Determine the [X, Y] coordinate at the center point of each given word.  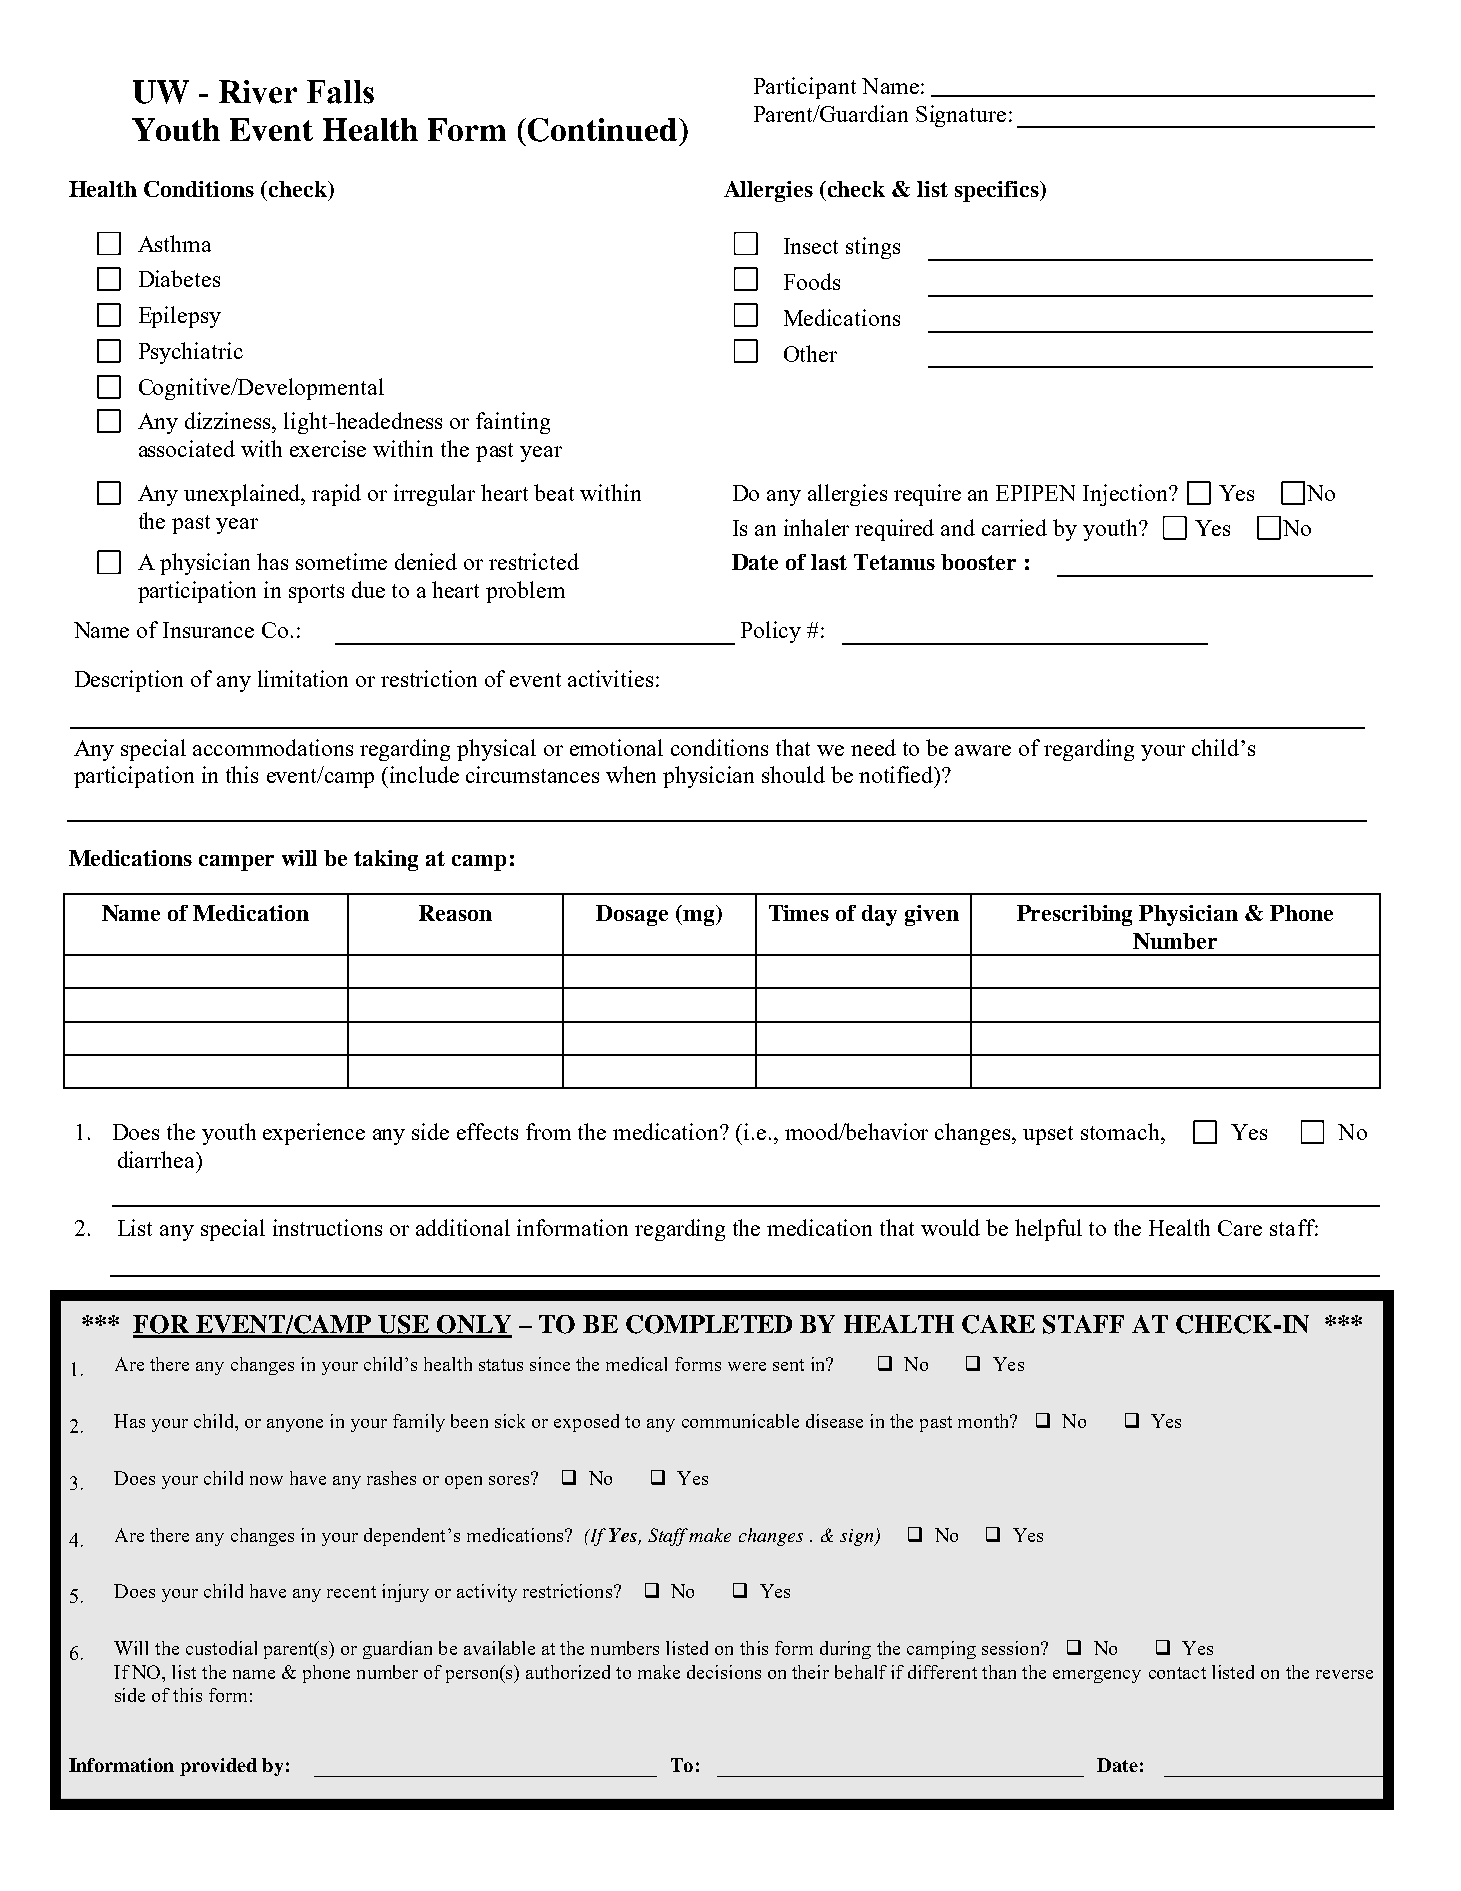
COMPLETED [709, 1324]
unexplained [244, 495]
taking [386, 860]
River [258, 92]
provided [218, 1767]
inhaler [816, 527]
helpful [1048, 1230]
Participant [805, 88]
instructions [327, 1227]
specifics [998, 191]
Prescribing [1074, 915]
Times [799, 913]
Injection [1126, 495]
